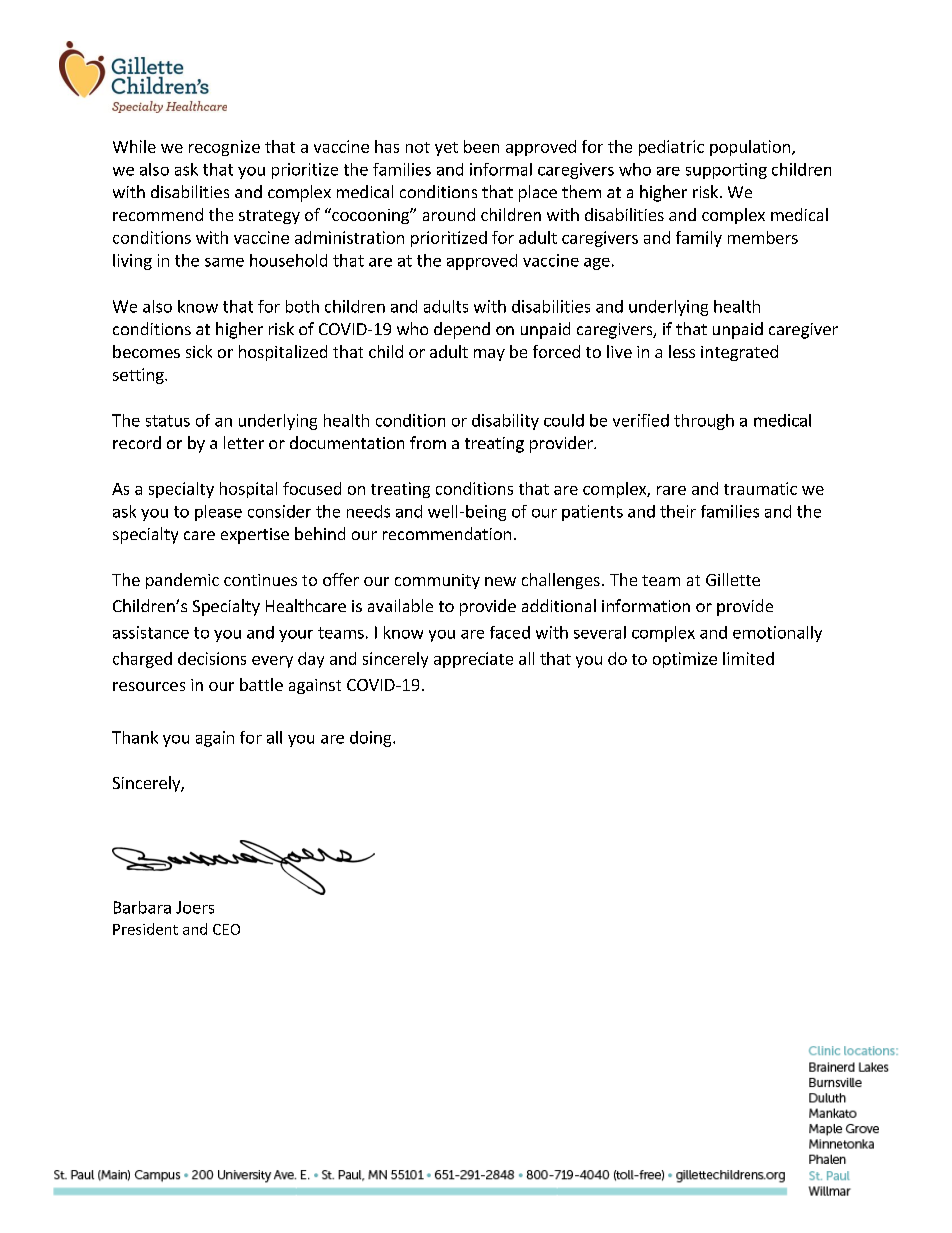  Describe the element at coordinates (685, 660) in the screenshot. I see `optimize` at that location.
